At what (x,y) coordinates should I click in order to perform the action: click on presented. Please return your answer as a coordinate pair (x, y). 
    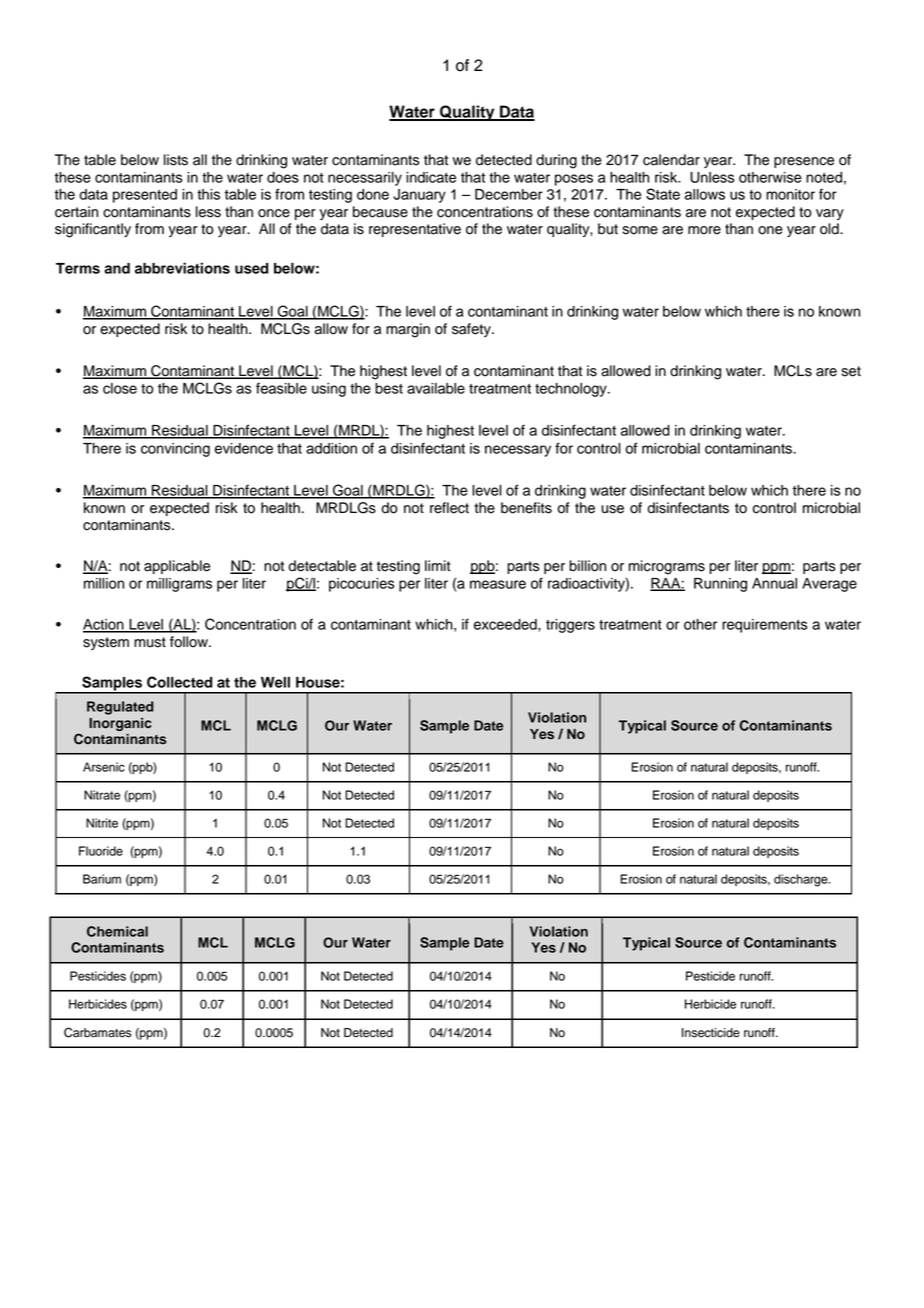
    Looking at the image, I should click on (145, 196).
